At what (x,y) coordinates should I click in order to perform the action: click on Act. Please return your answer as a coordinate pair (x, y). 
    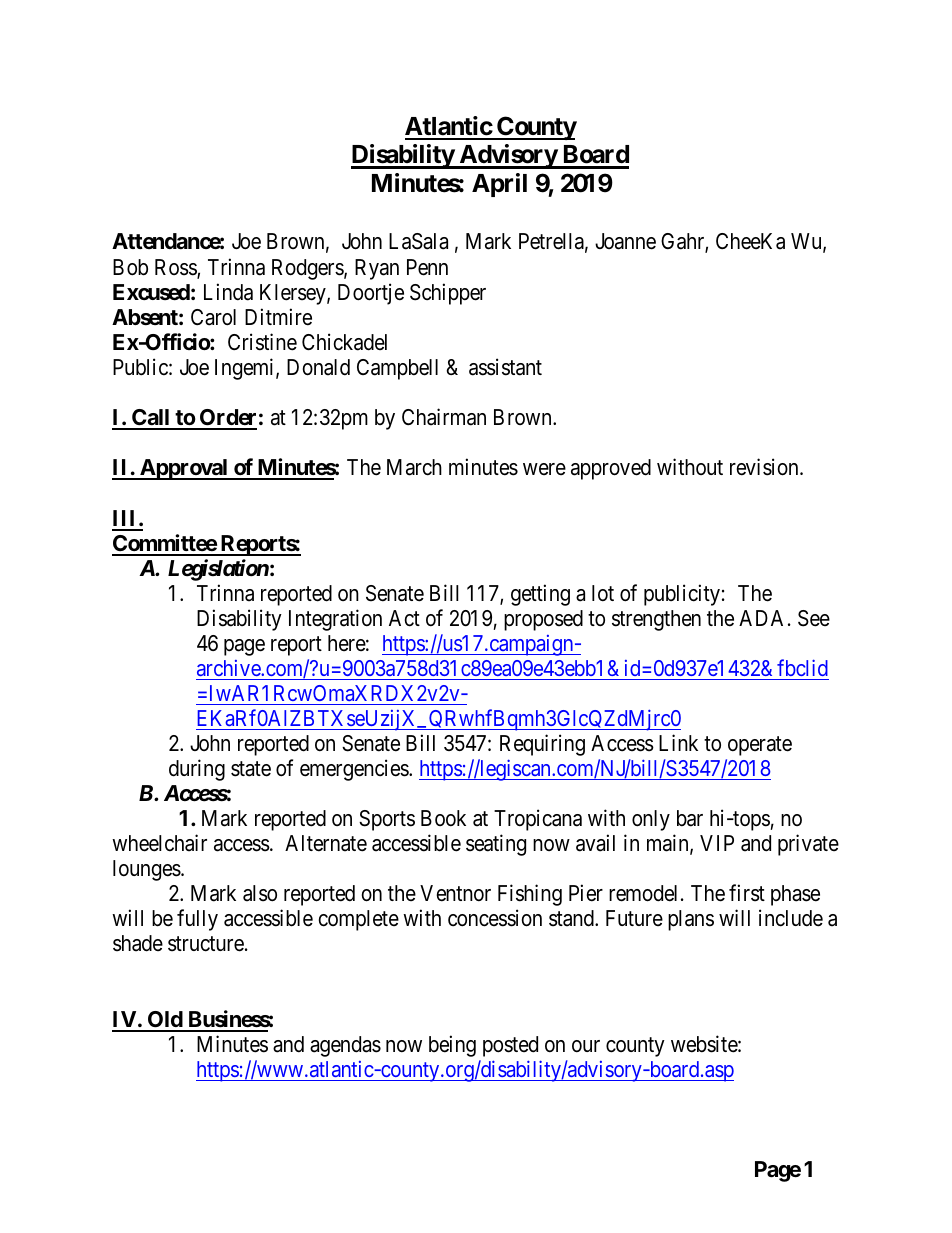
    Looking at the image, I should click on (404, 618).
